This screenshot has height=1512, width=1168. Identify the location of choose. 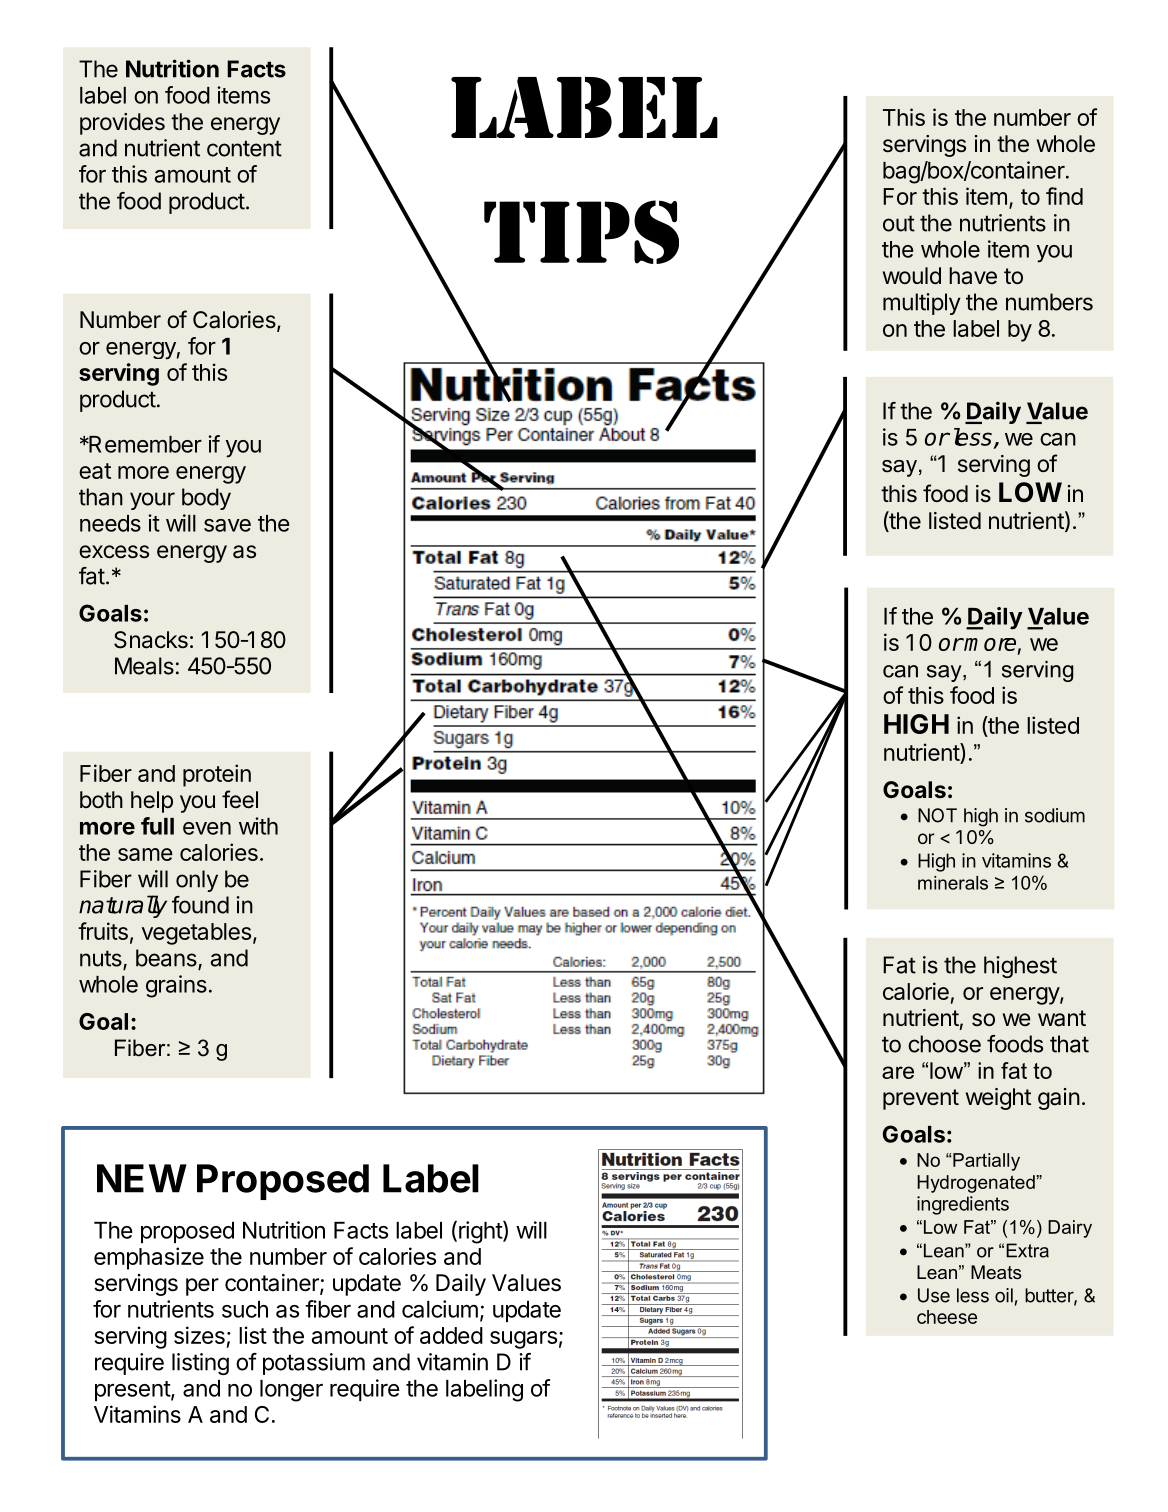
(944, 1044).
